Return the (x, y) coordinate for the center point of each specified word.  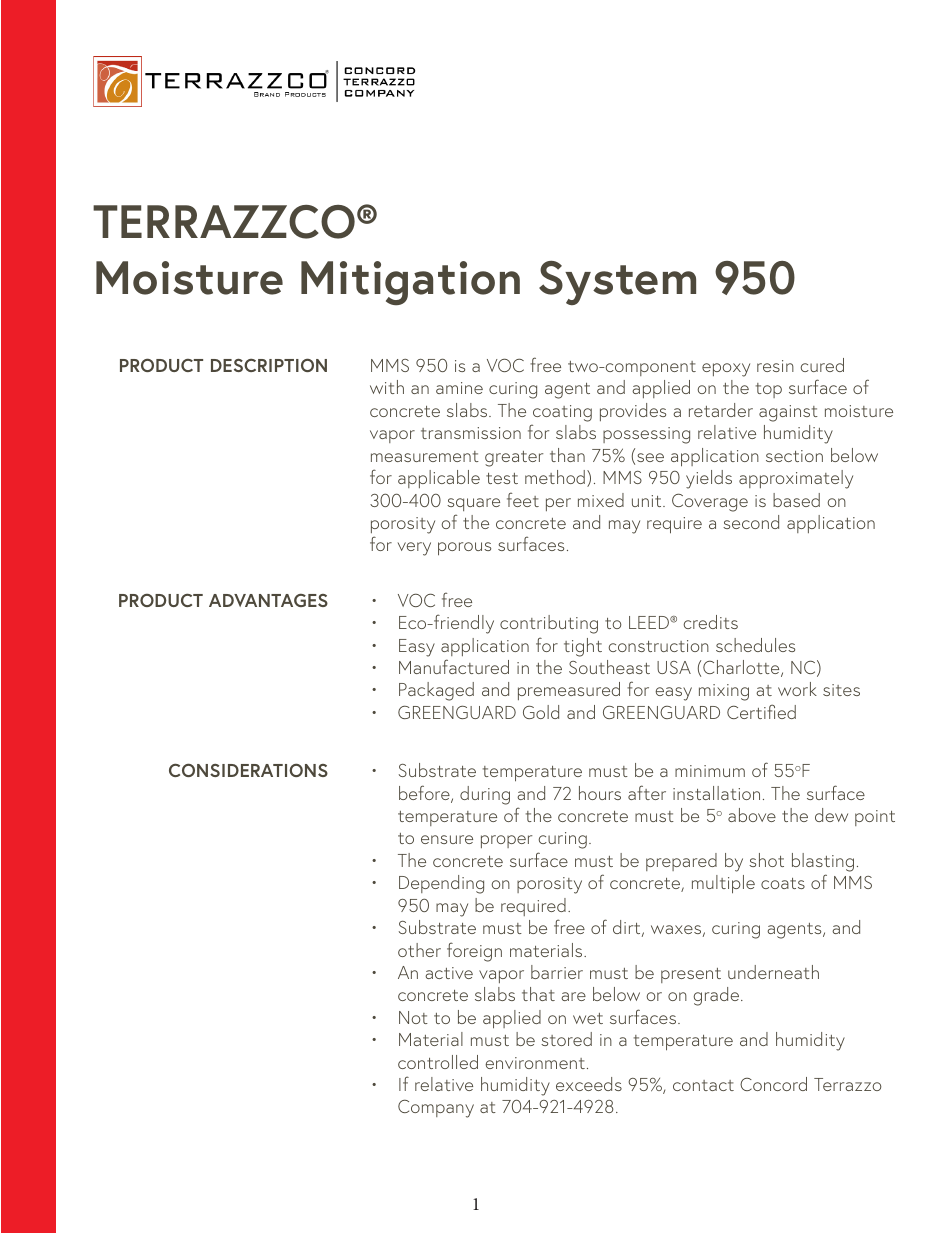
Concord (773, 1084)
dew (831, 815)
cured (822, 365)
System (617, 283)
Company (436, 1108)
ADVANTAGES (268, 600)
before (425, 794)
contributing (549, 624)
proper (506, 841)
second (751, 522)
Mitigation (410, 283)
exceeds (589, 1084)
